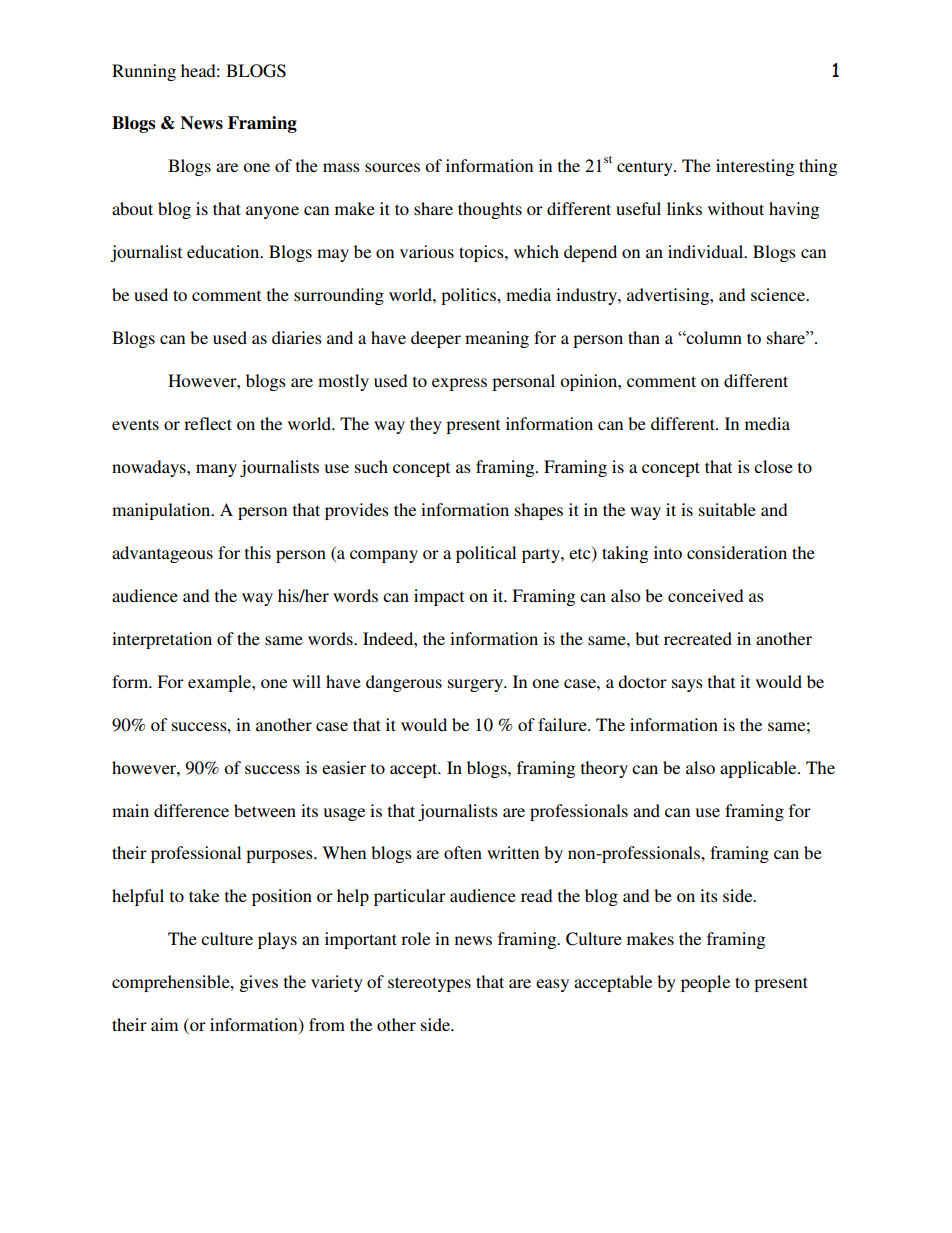 The image size is (952, 1233). What do you see at coordinates (755, 167) in the screenshot?
I see `interesting` at bounding box center [755, 167].
